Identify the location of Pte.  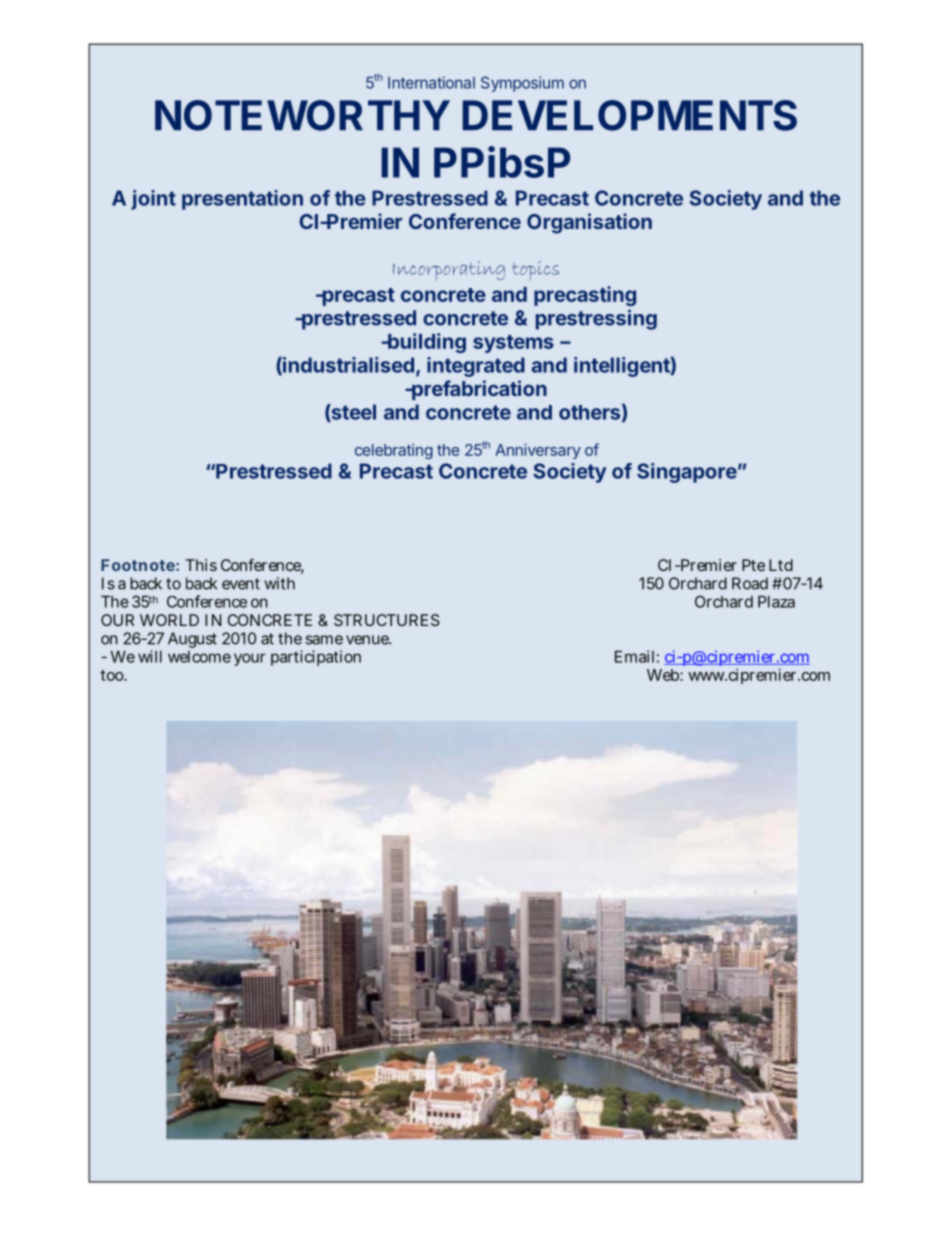
(753, 565).
